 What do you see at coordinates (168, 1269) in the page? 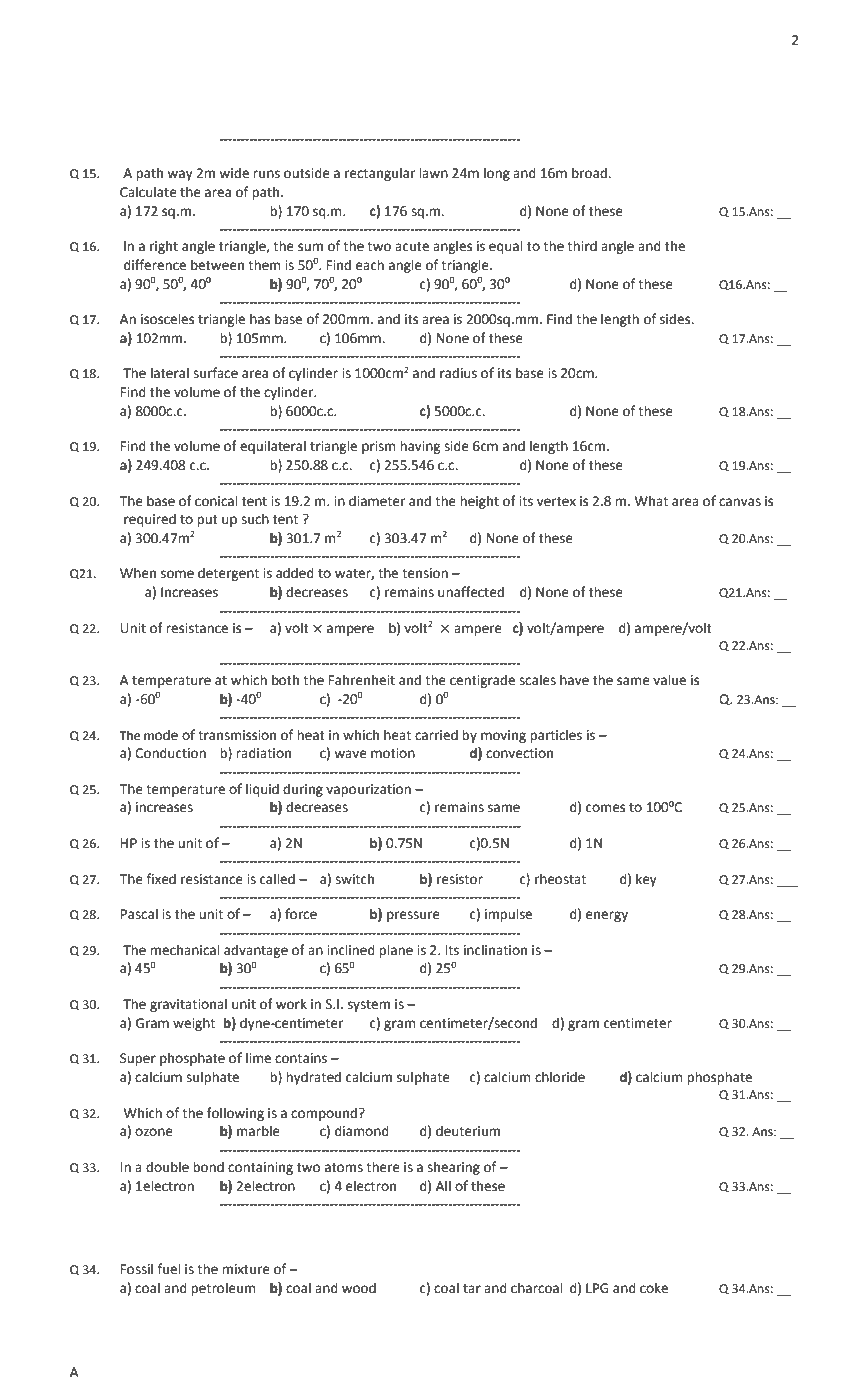
I see `fuel` at bounding box center [168, 1269].
